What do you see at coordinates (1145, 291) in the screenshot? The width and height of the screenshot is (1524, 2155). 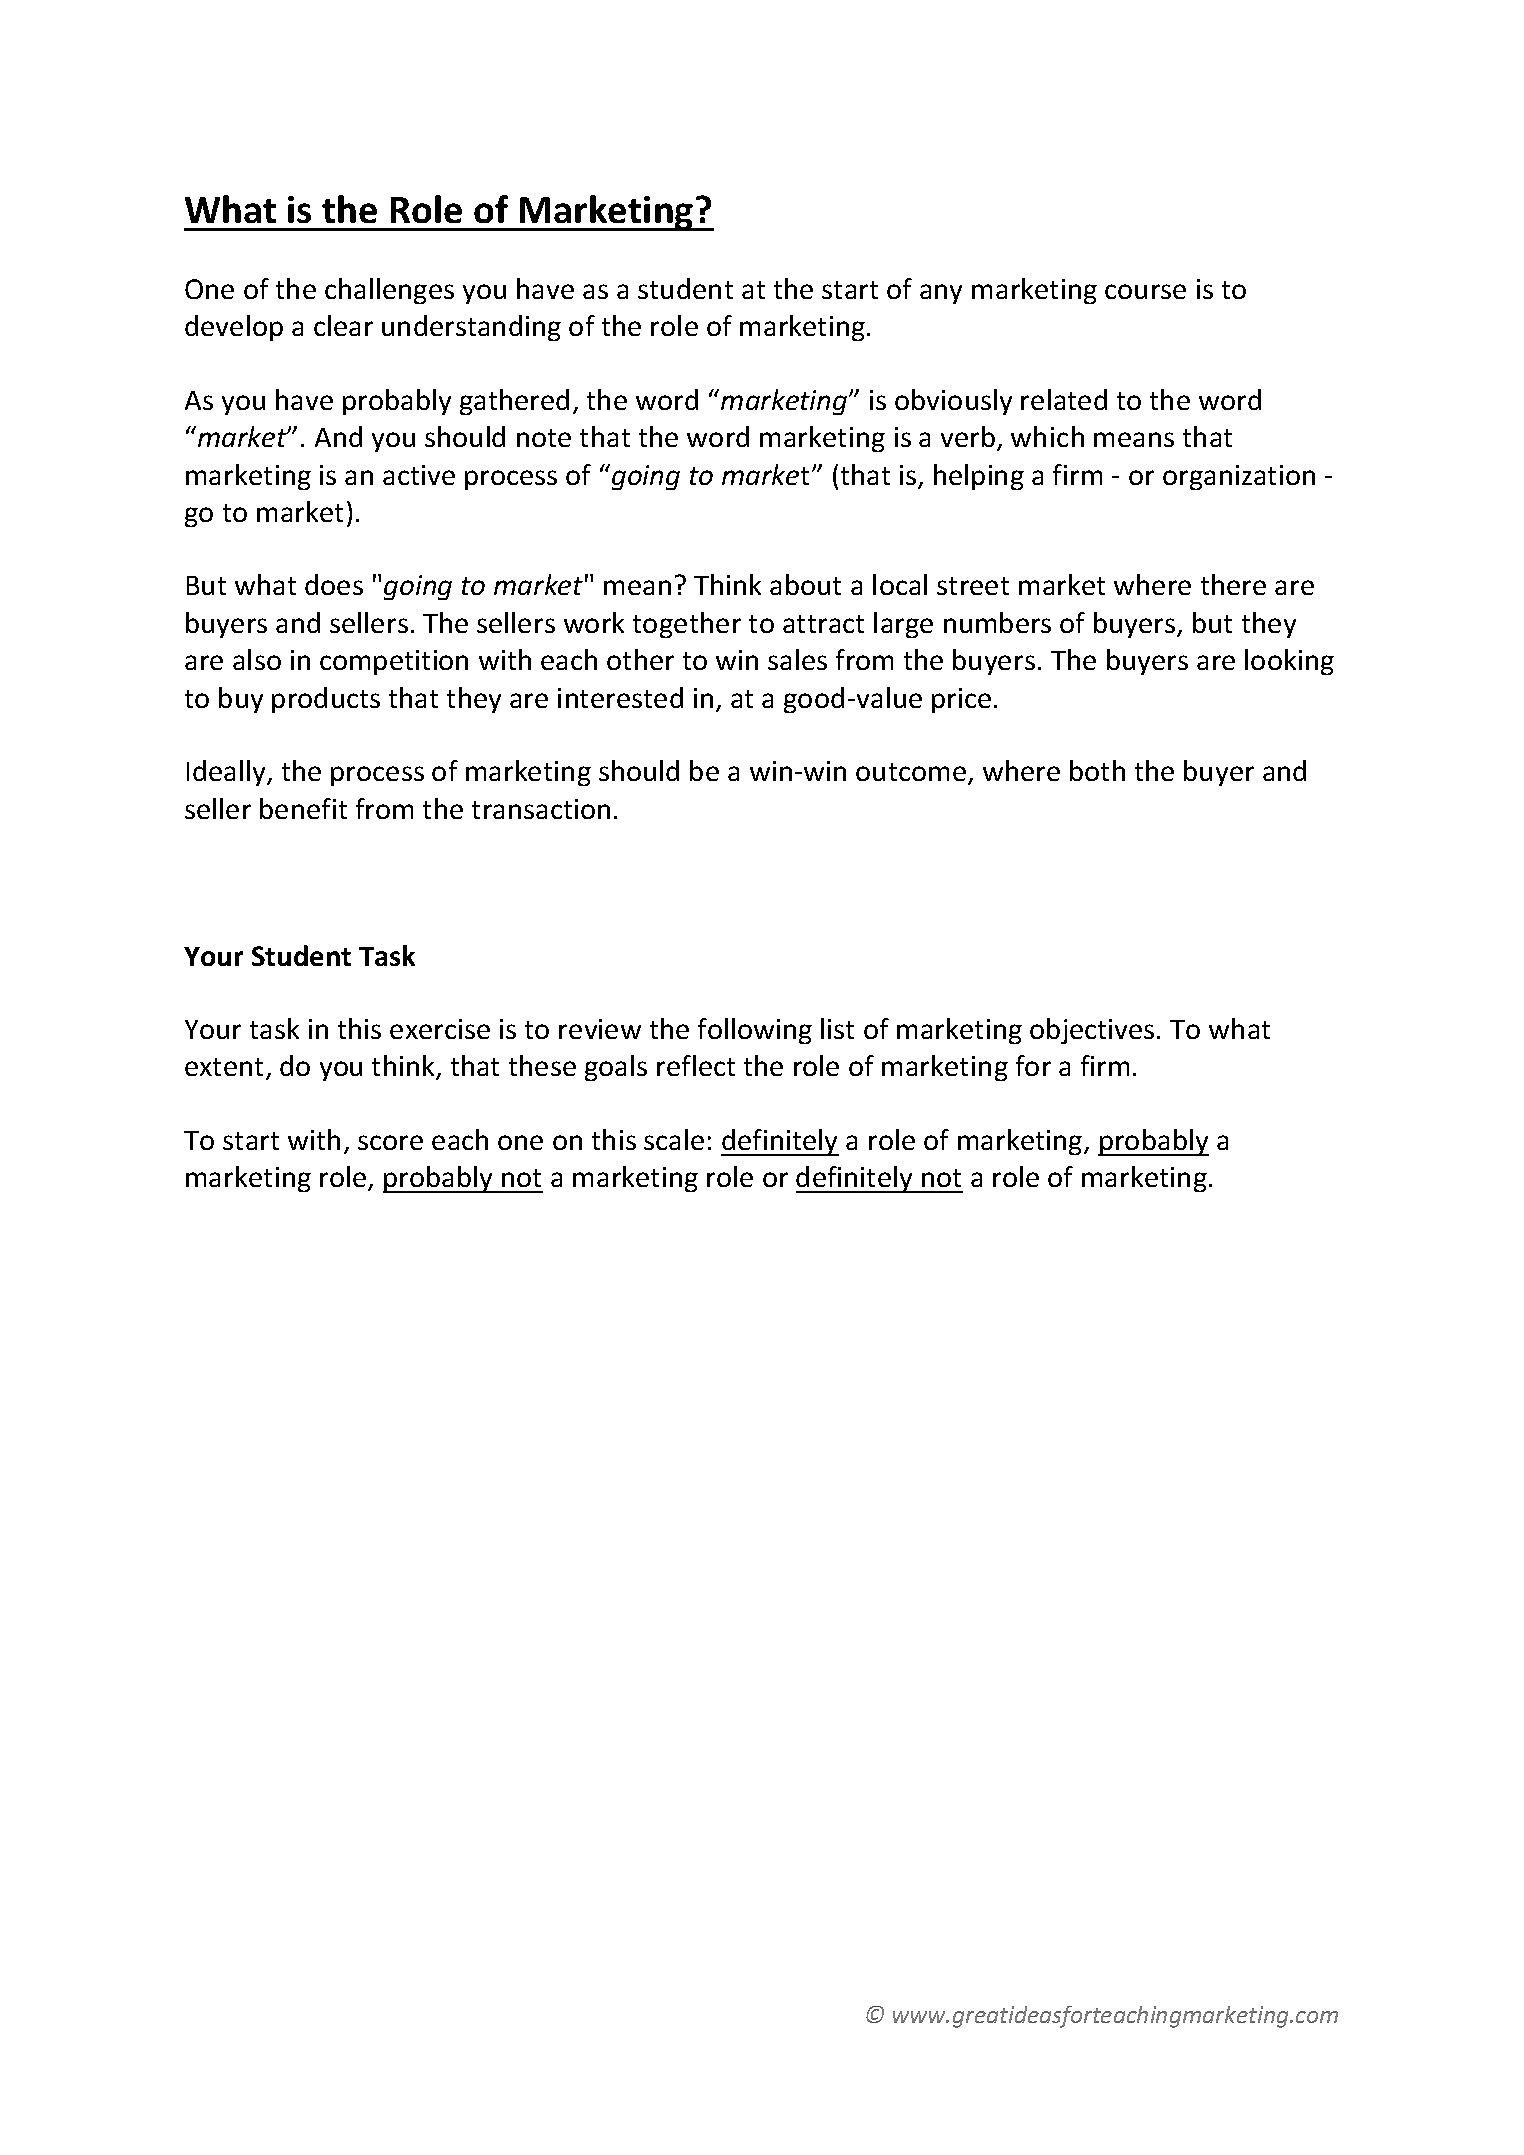 I see `course` at bounding box center [1145, 291].
